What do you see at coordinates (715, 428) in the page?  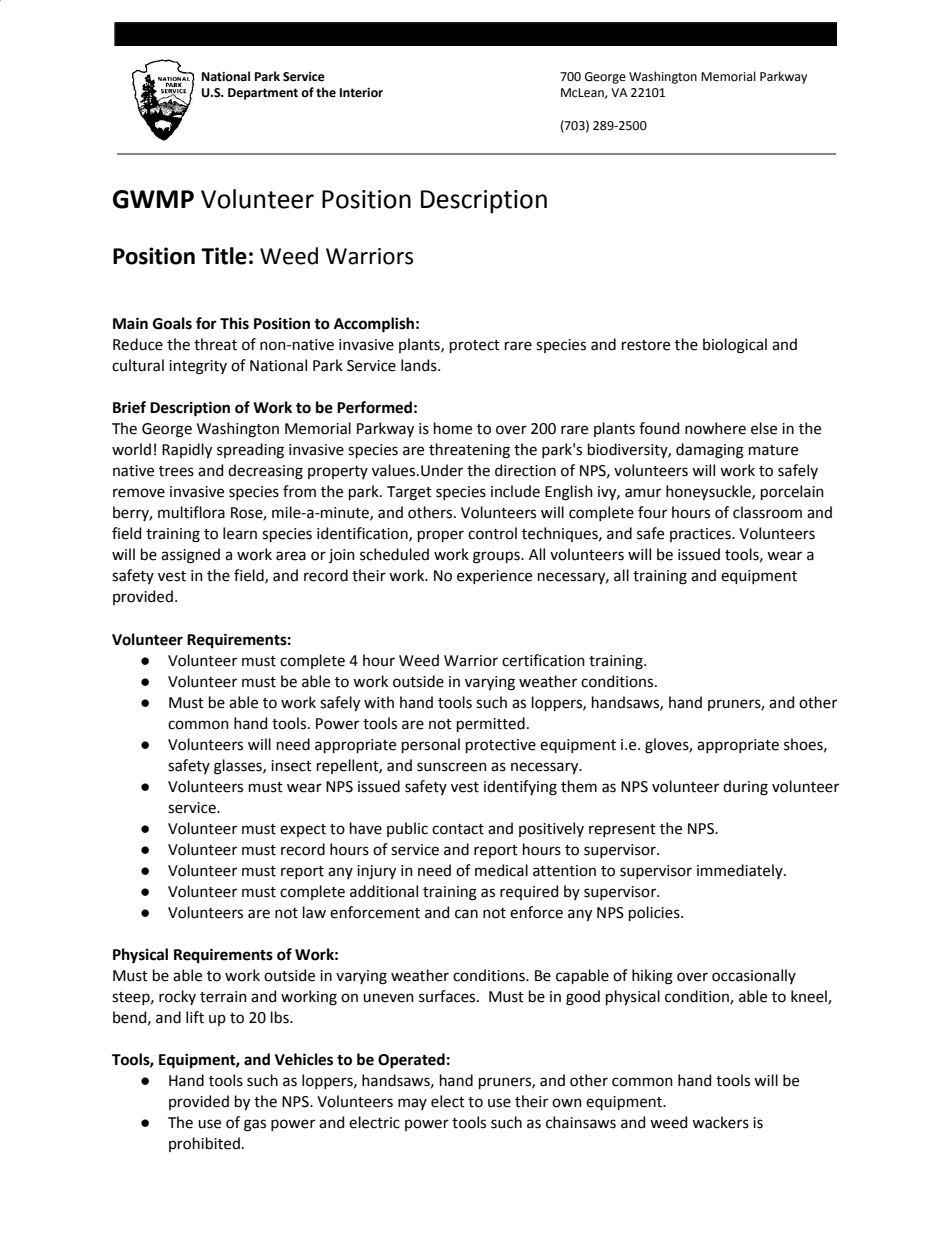 I see `nowhere` at bounding box center [715, 428].
